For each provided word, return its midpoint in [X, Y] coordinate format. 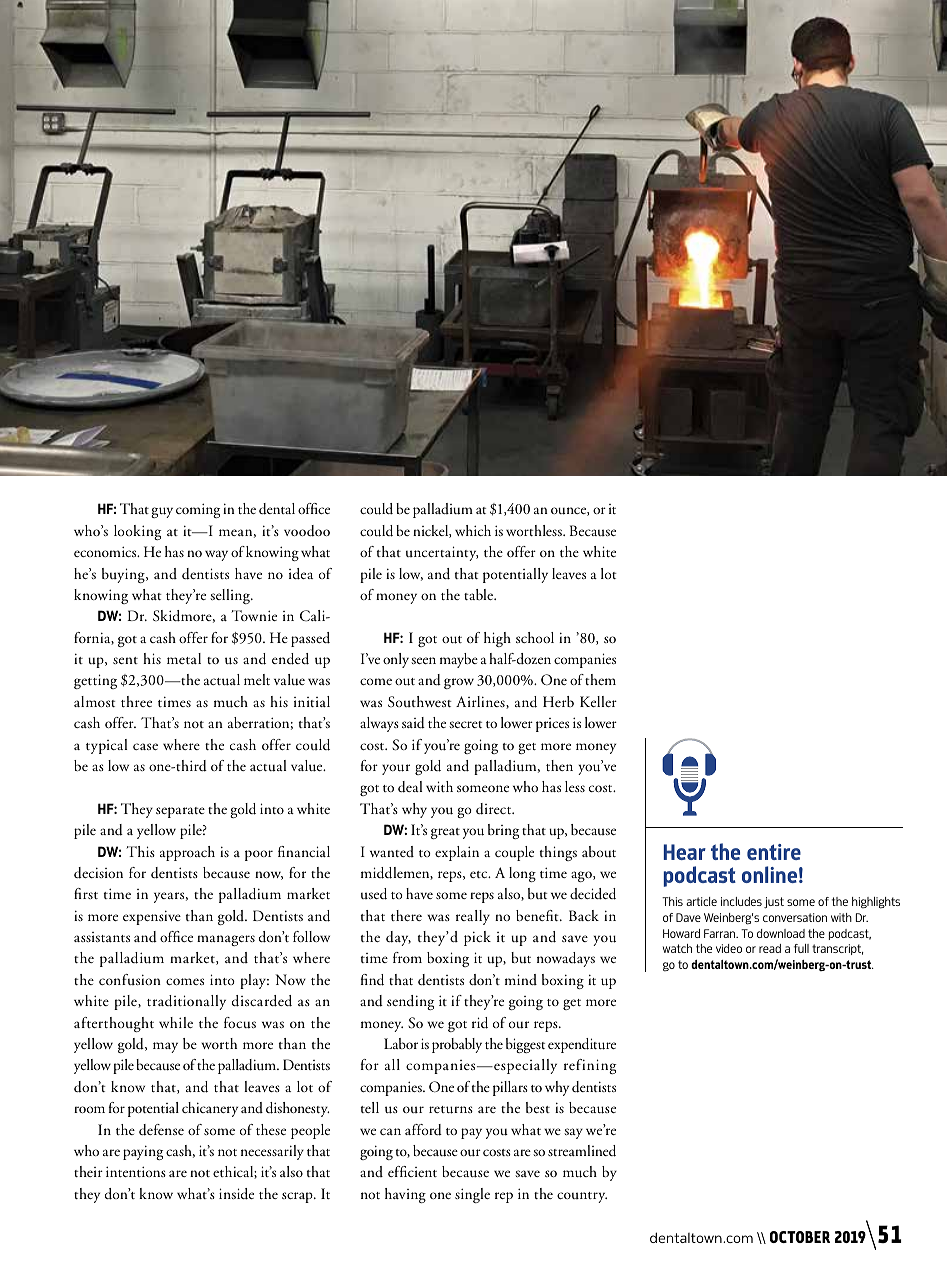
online [769, 874]
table [479, 594]
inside [236, 1194]
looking [137, 532]
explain [457, 853]
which [473, 530]
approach [187, 853]
